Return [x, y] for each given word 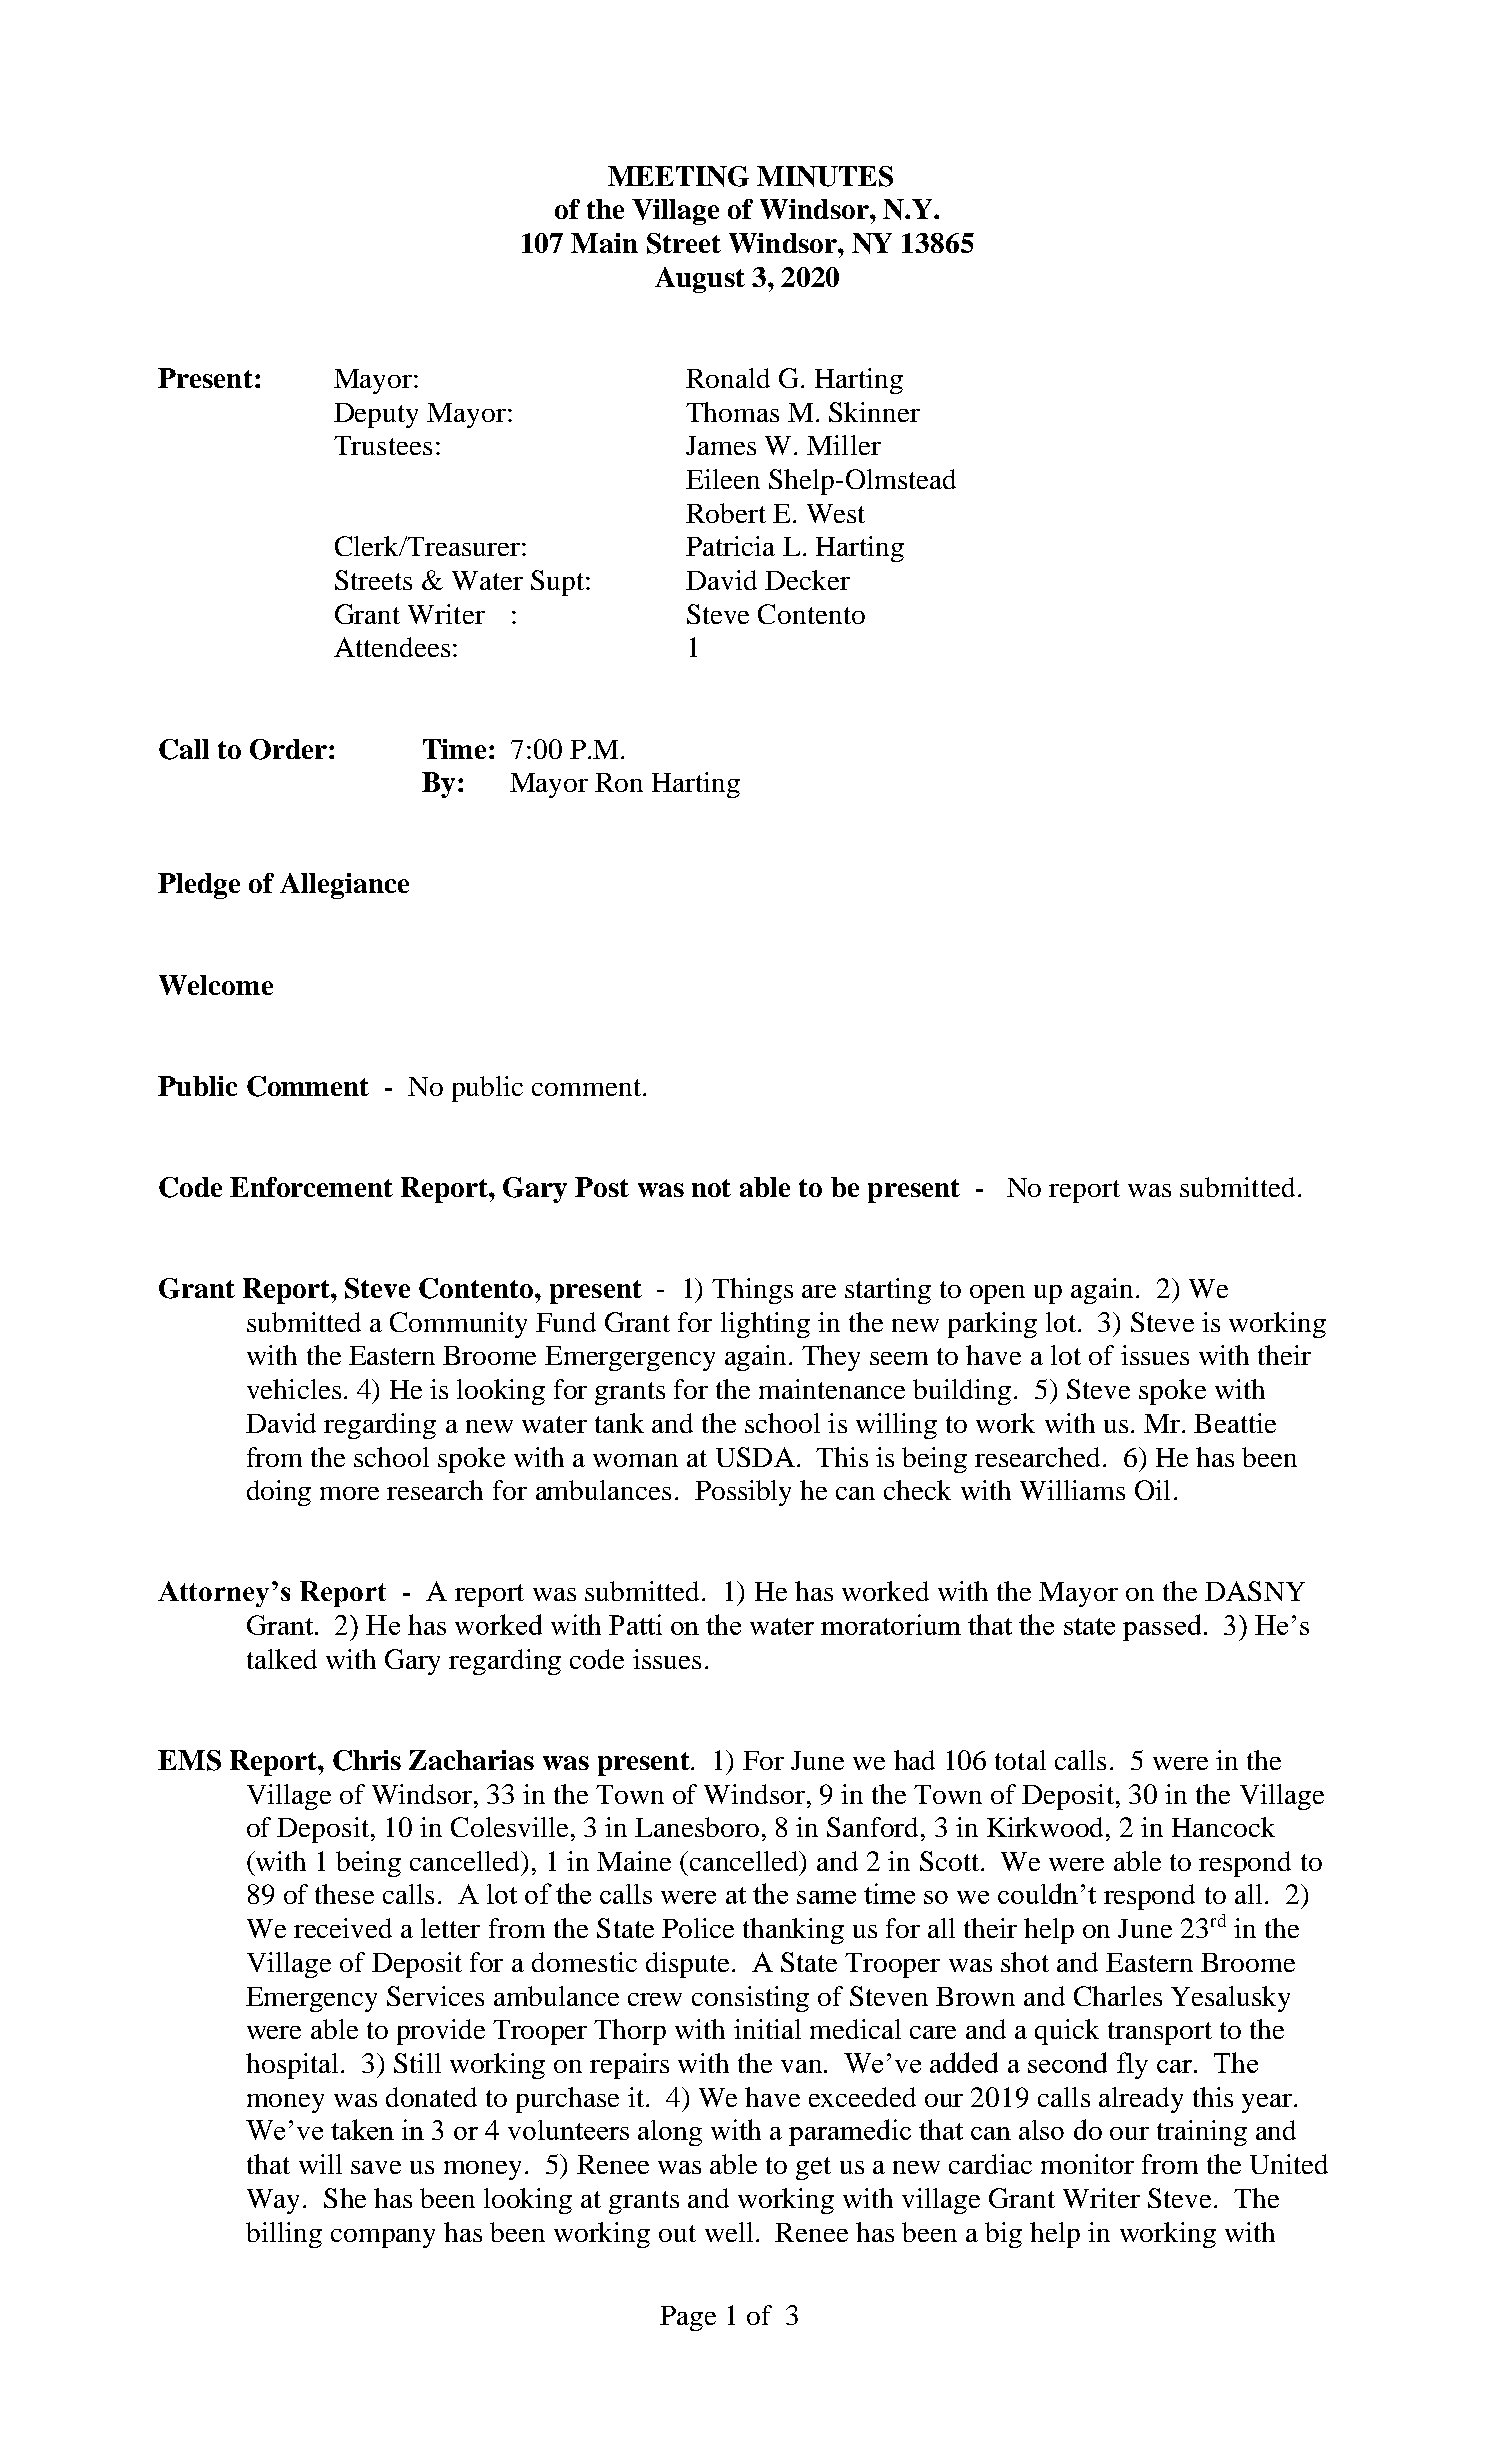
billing [284, 2235]
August [700, 280]
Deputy [376, 415]
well [729, 2232]
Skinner [874, 412]
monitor [1087, 2164]
